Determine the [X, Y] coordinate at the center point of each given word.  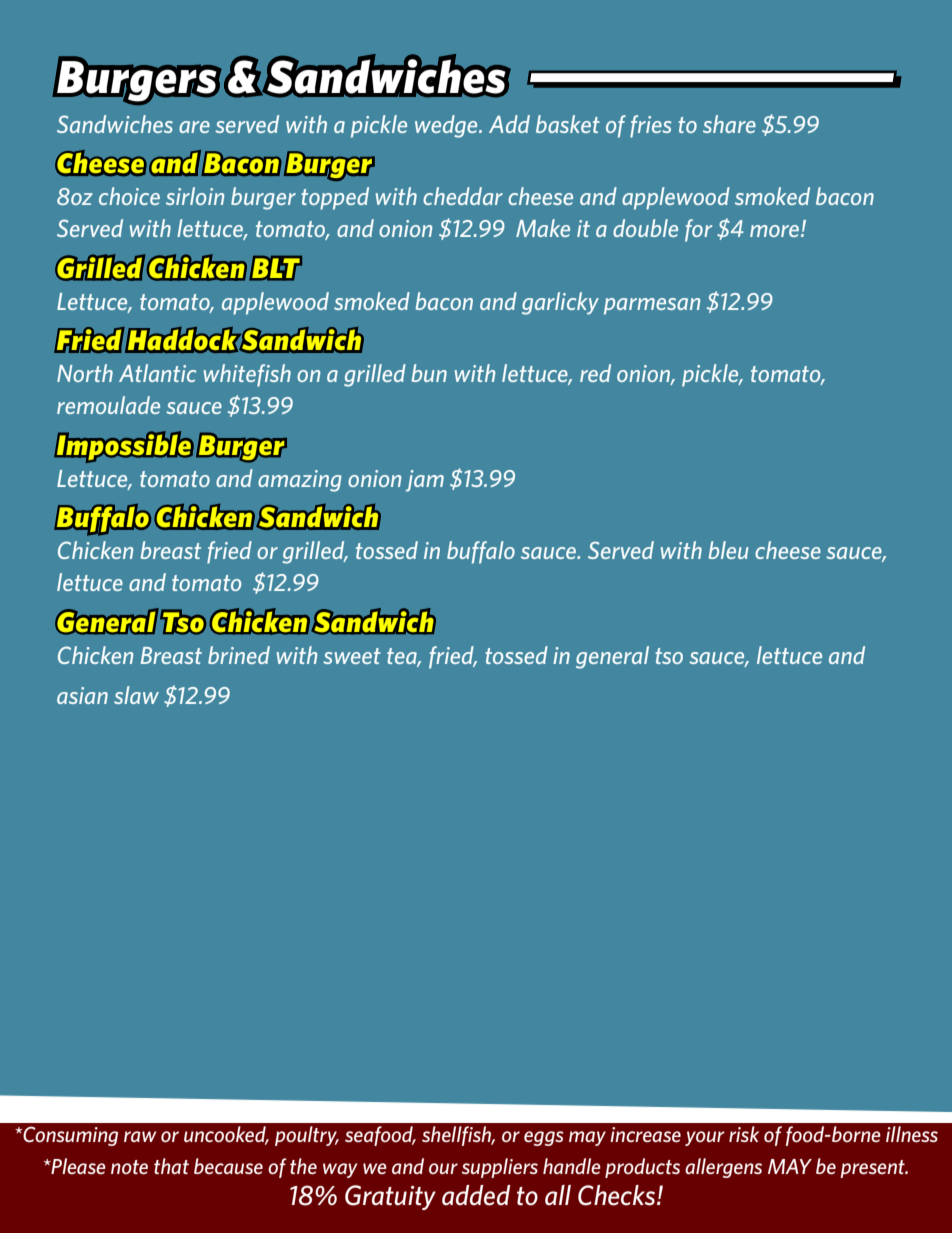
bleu [729, 550]
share [729, 124]
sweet [352, 656]
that [171, 1166]
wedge [447, 126]
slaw [136, 695]
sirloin [195, 196]
